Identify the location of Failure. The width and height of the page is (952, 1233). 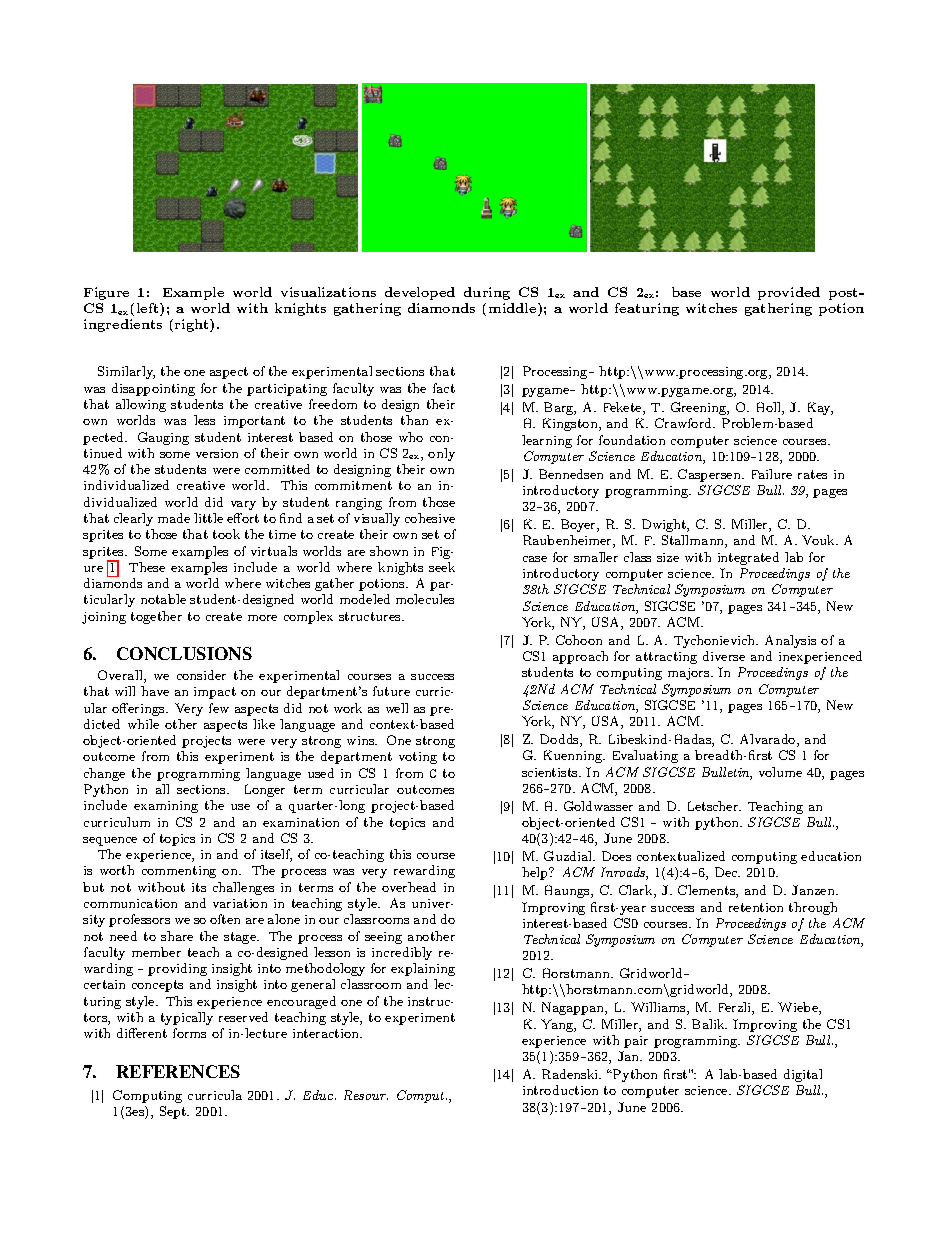
(772, 474).
